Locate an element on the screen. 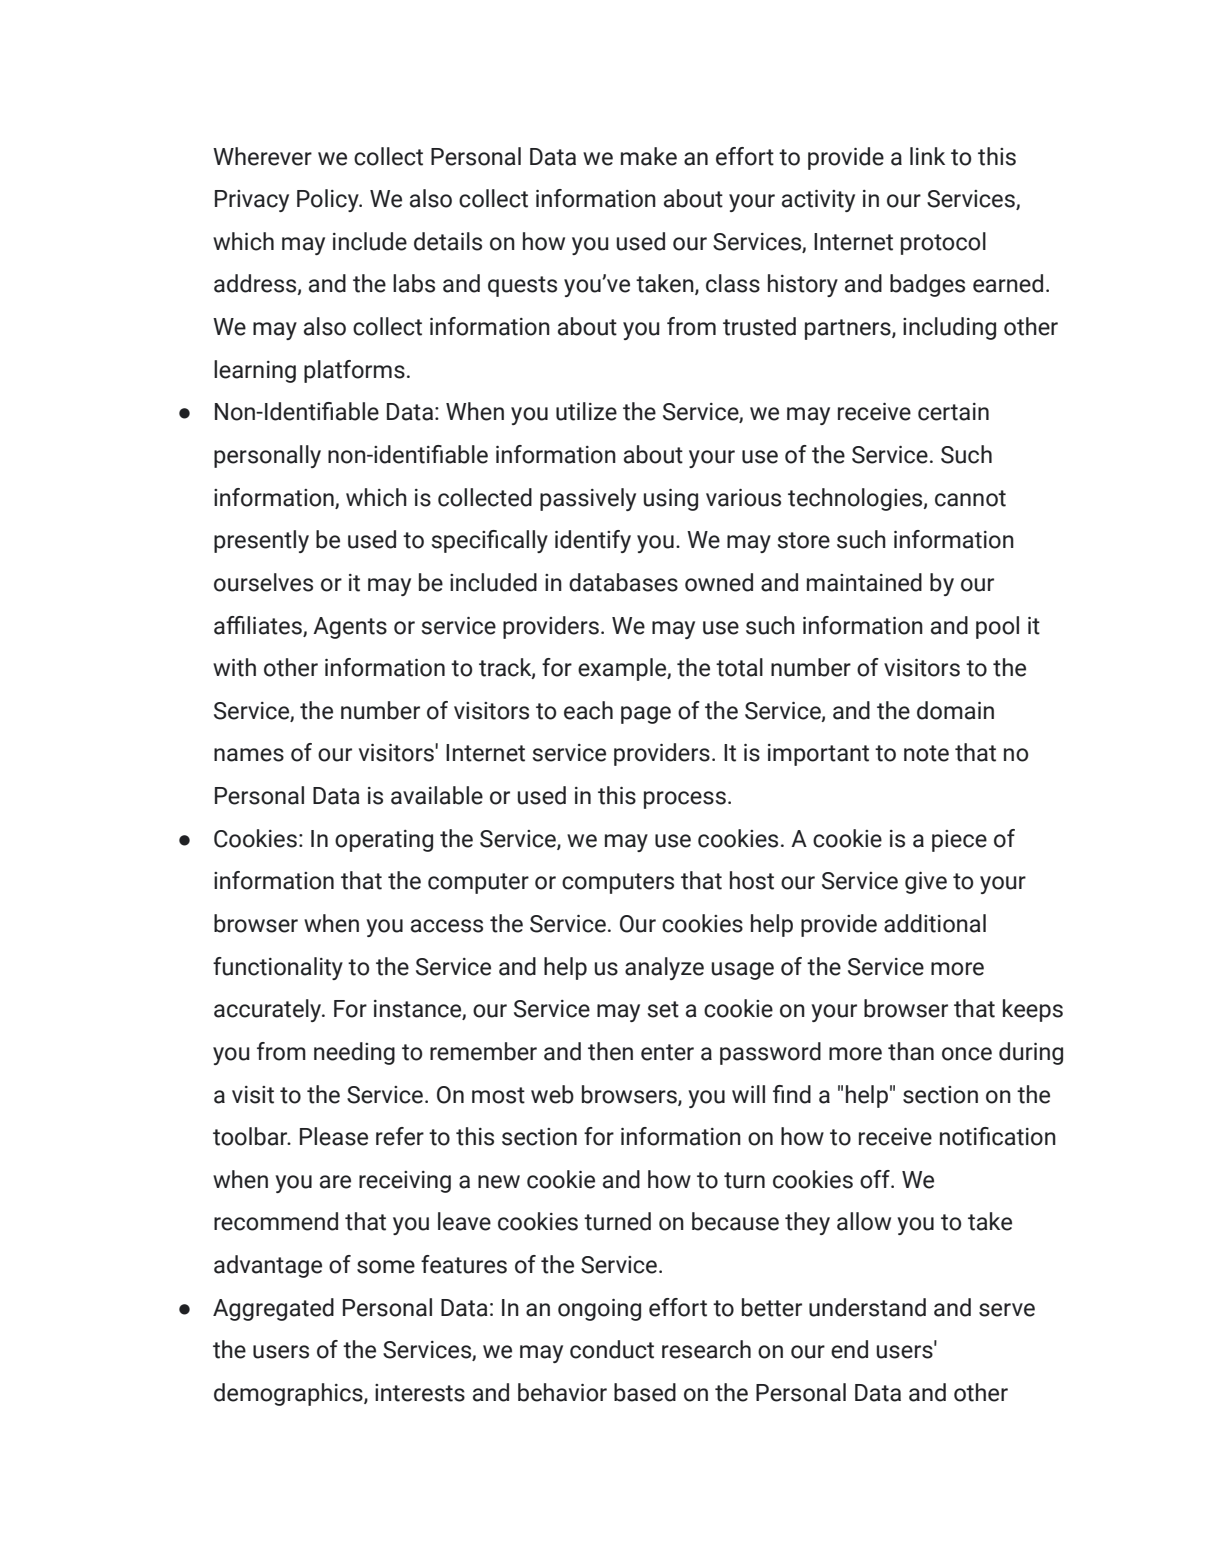 The height and width of the screenshot is (1563, 1208). link is located at coordinates (927, 156).
